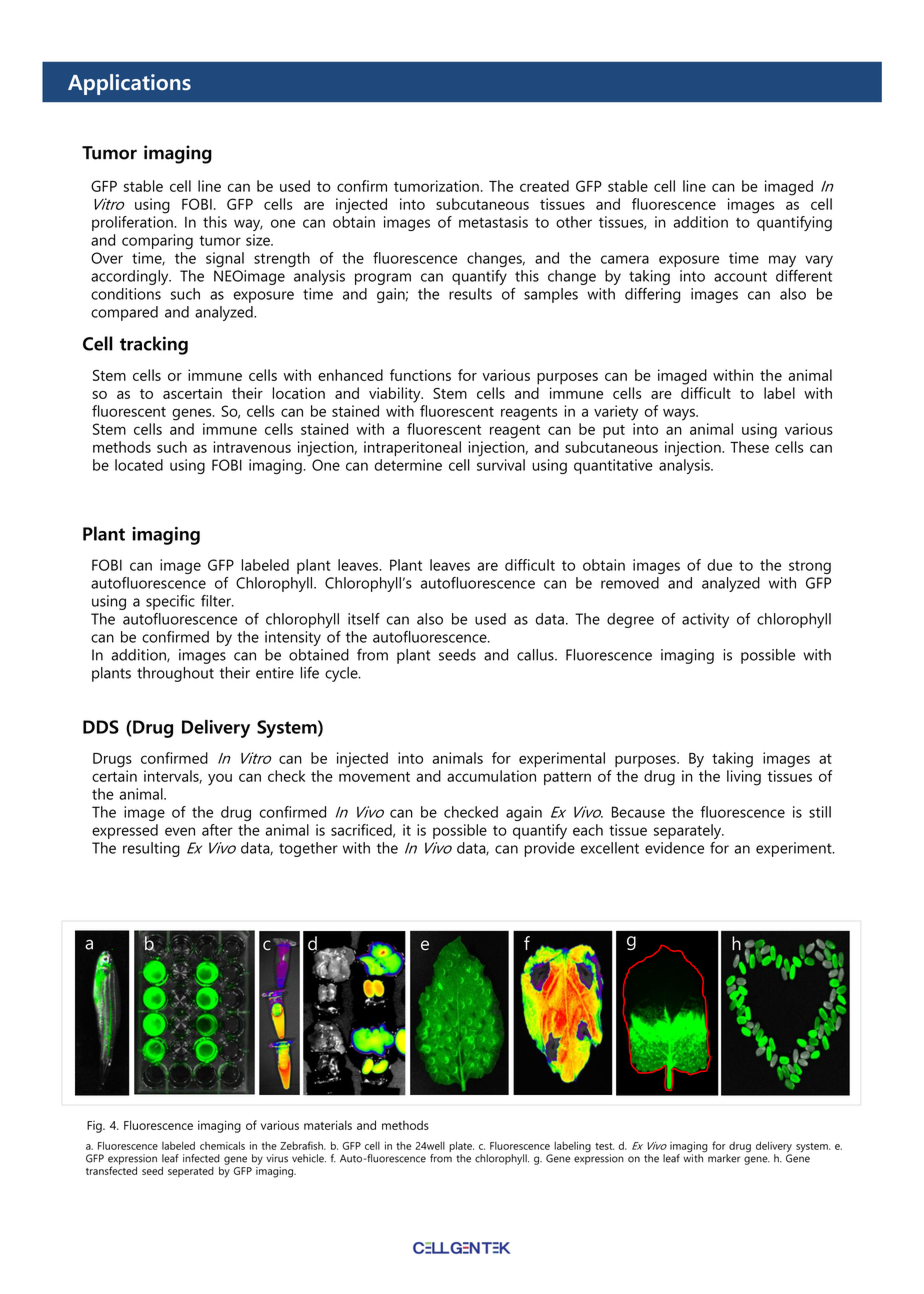 The width and height of the screenshot is (924, 1294). Describe the element at coordinates (201, 1158) in the screenshot. I see `infected` at that location.
